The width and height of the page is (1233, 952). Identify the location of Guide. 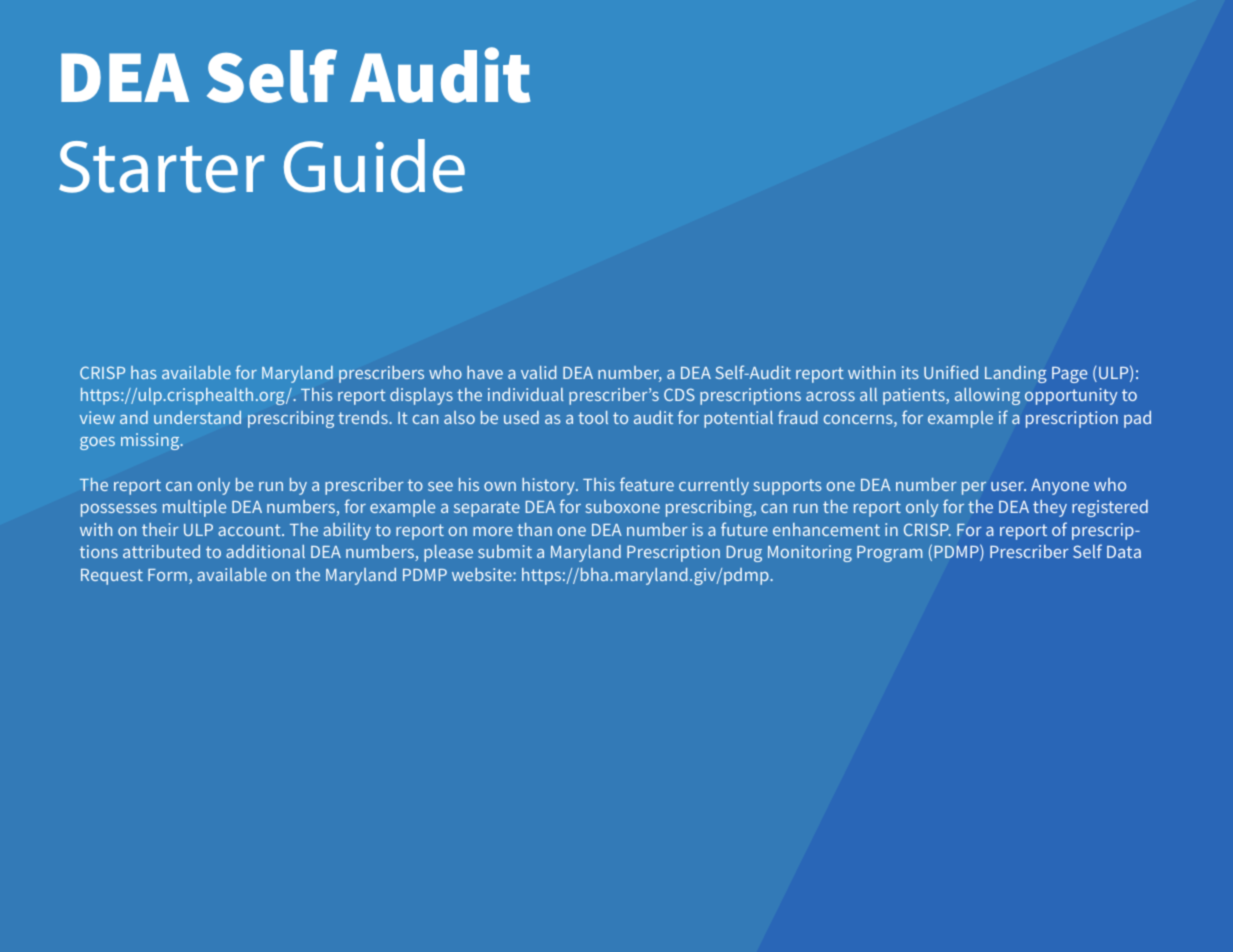
(374, 166).
